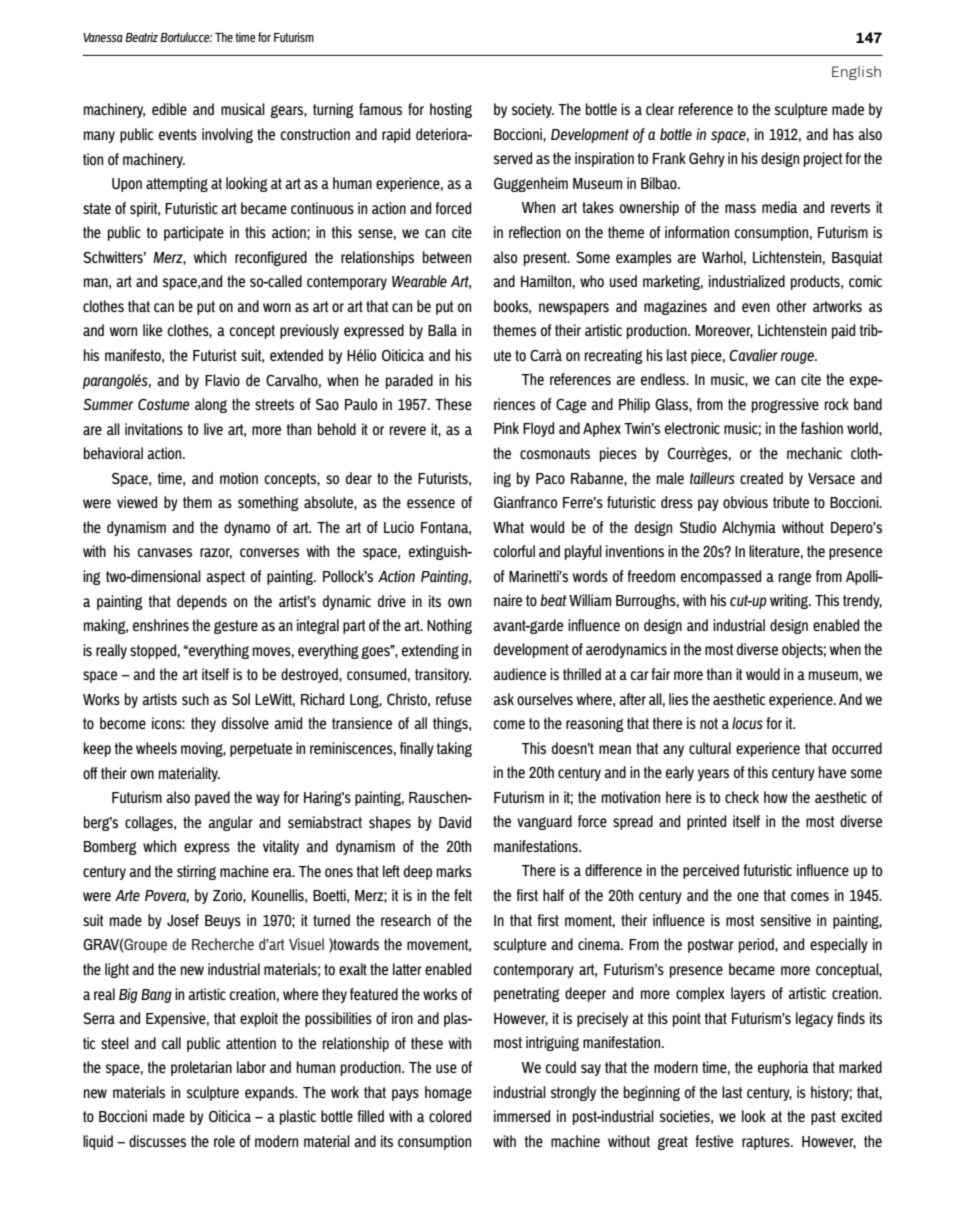  Describe the element at coordinates (450, 1116) in the screenshot. I see `colored` at that location.
